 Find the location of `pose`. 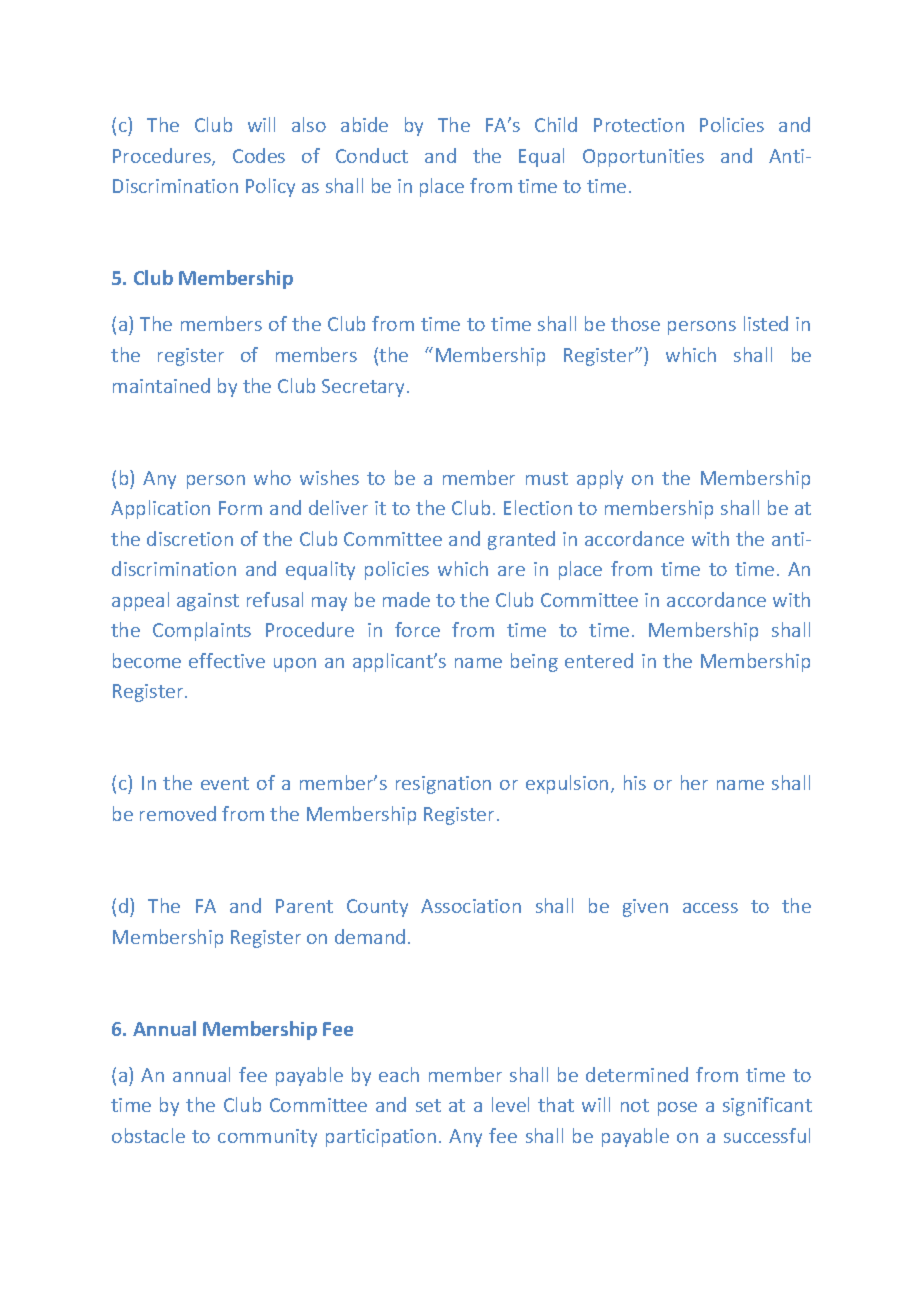

pose is located at coordinates (677, 1109).
